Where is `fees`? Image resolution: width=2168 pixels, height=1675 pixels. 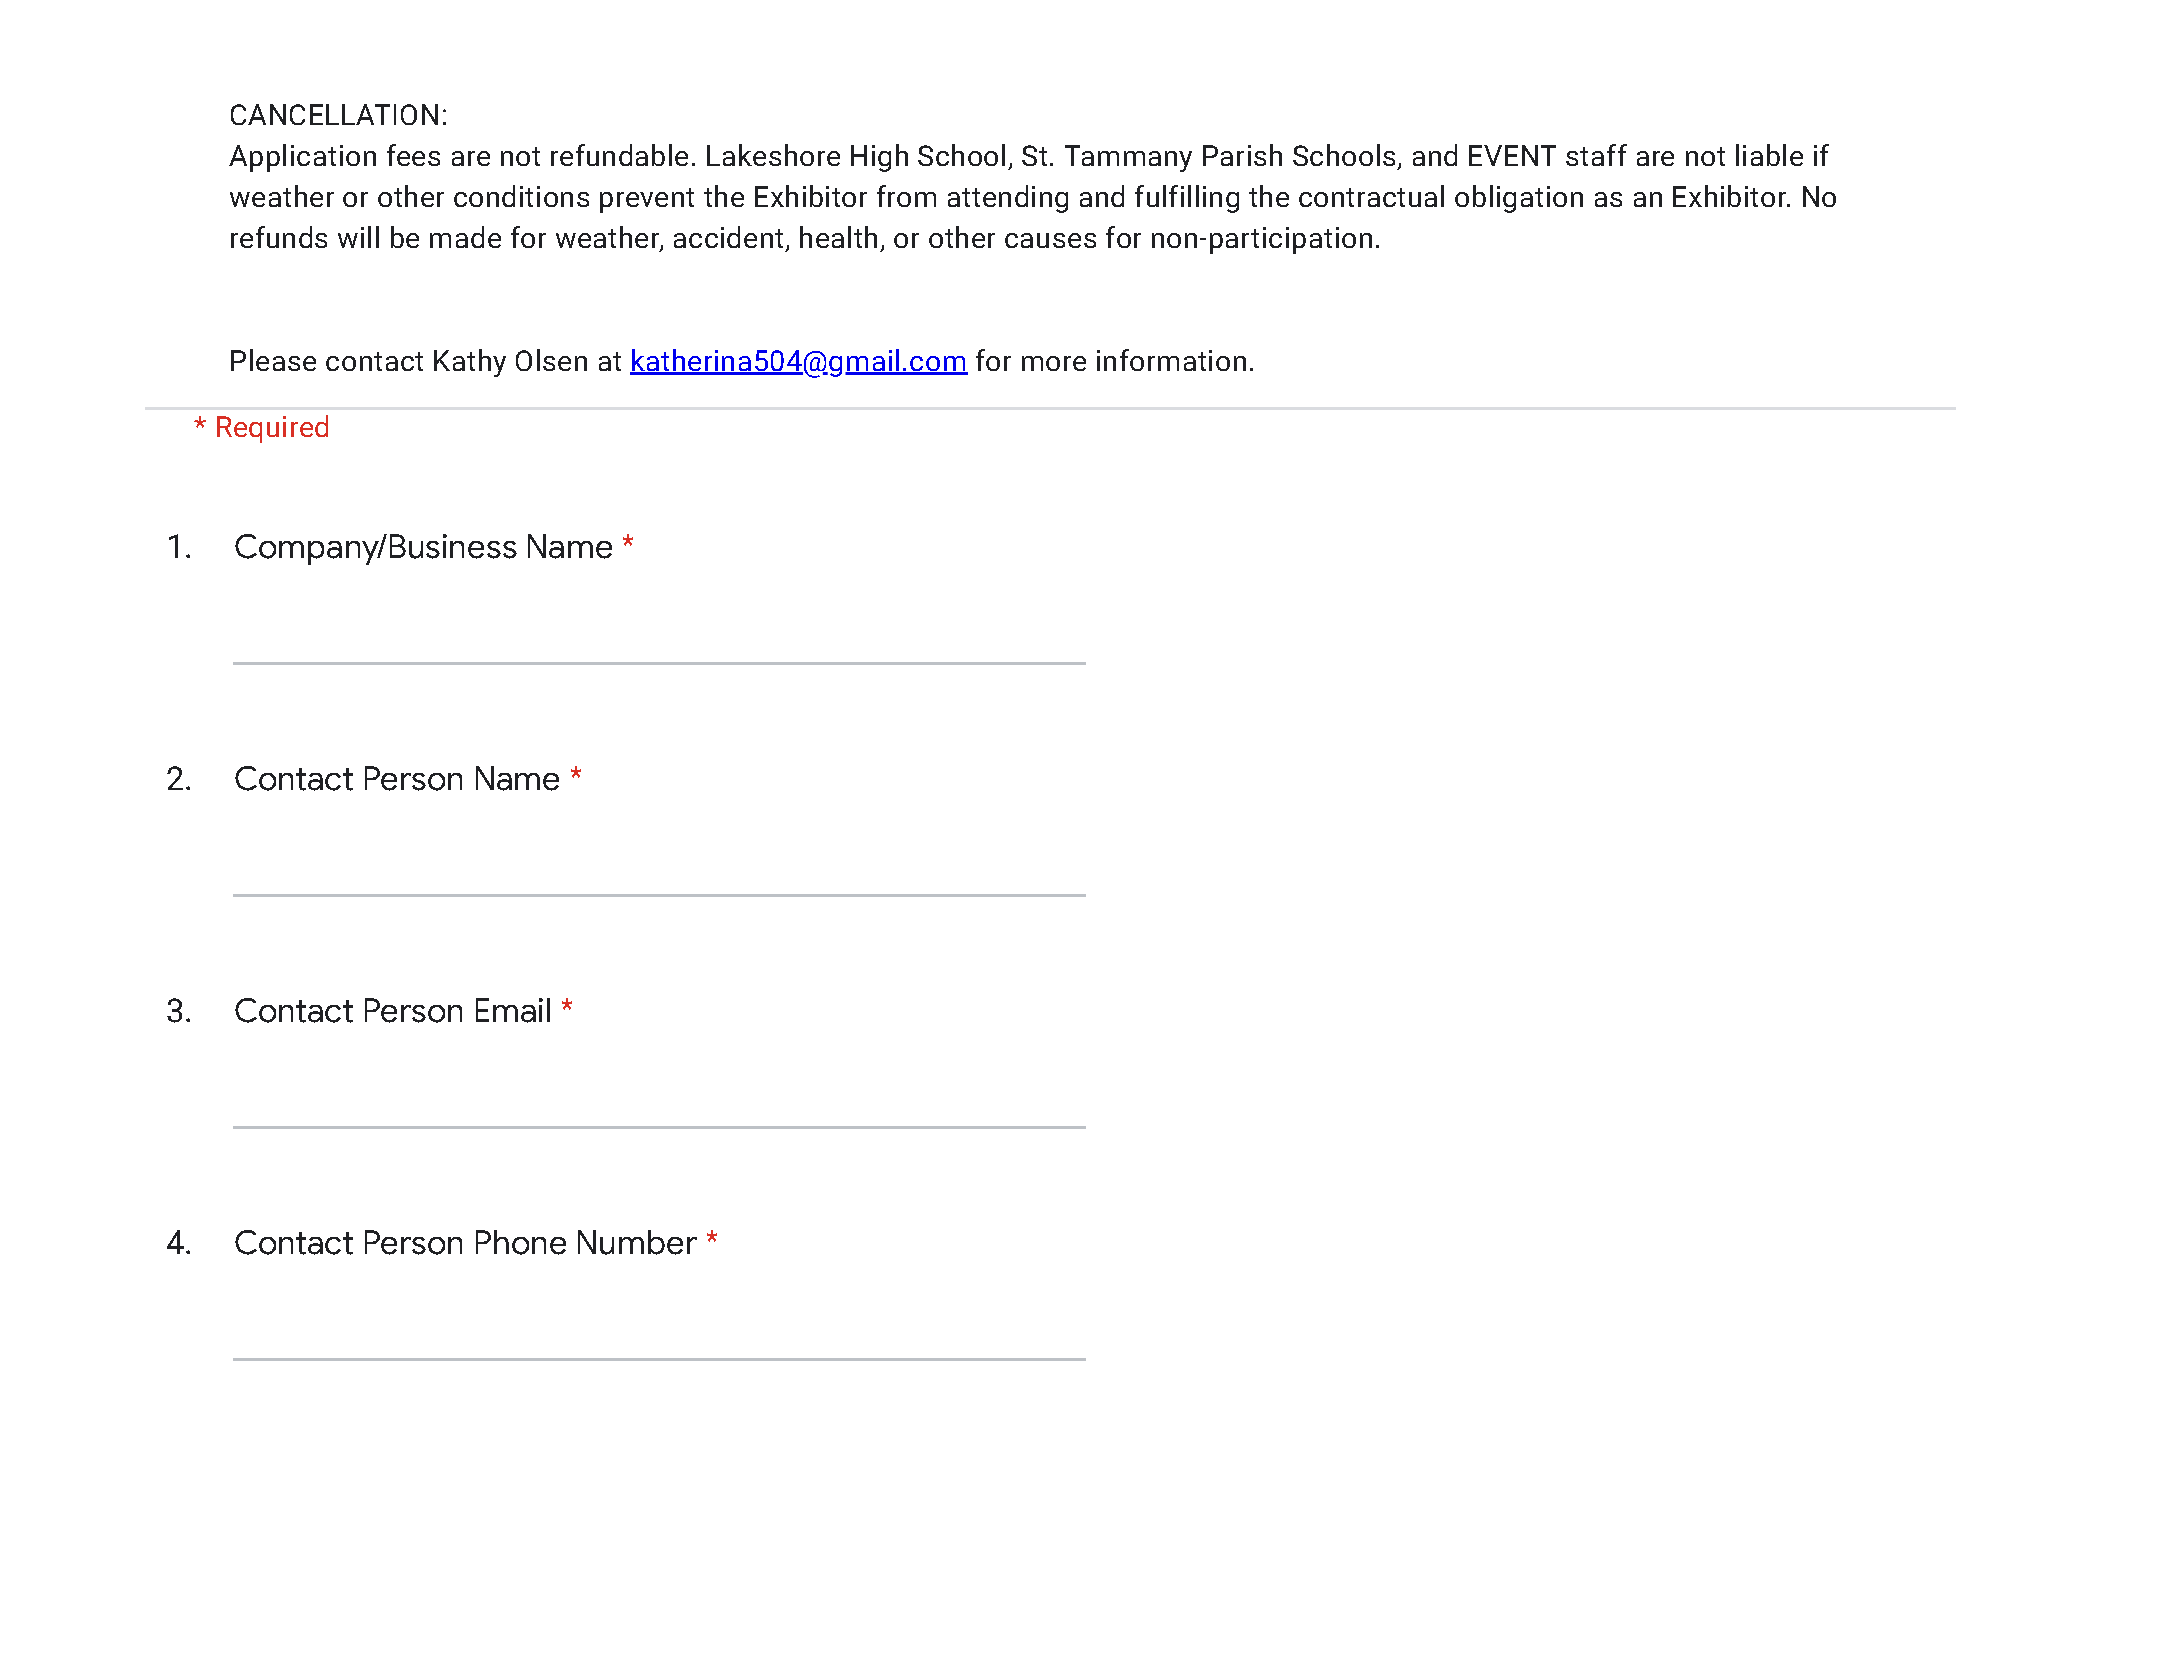 fees is located at coordinates (413, 155).
